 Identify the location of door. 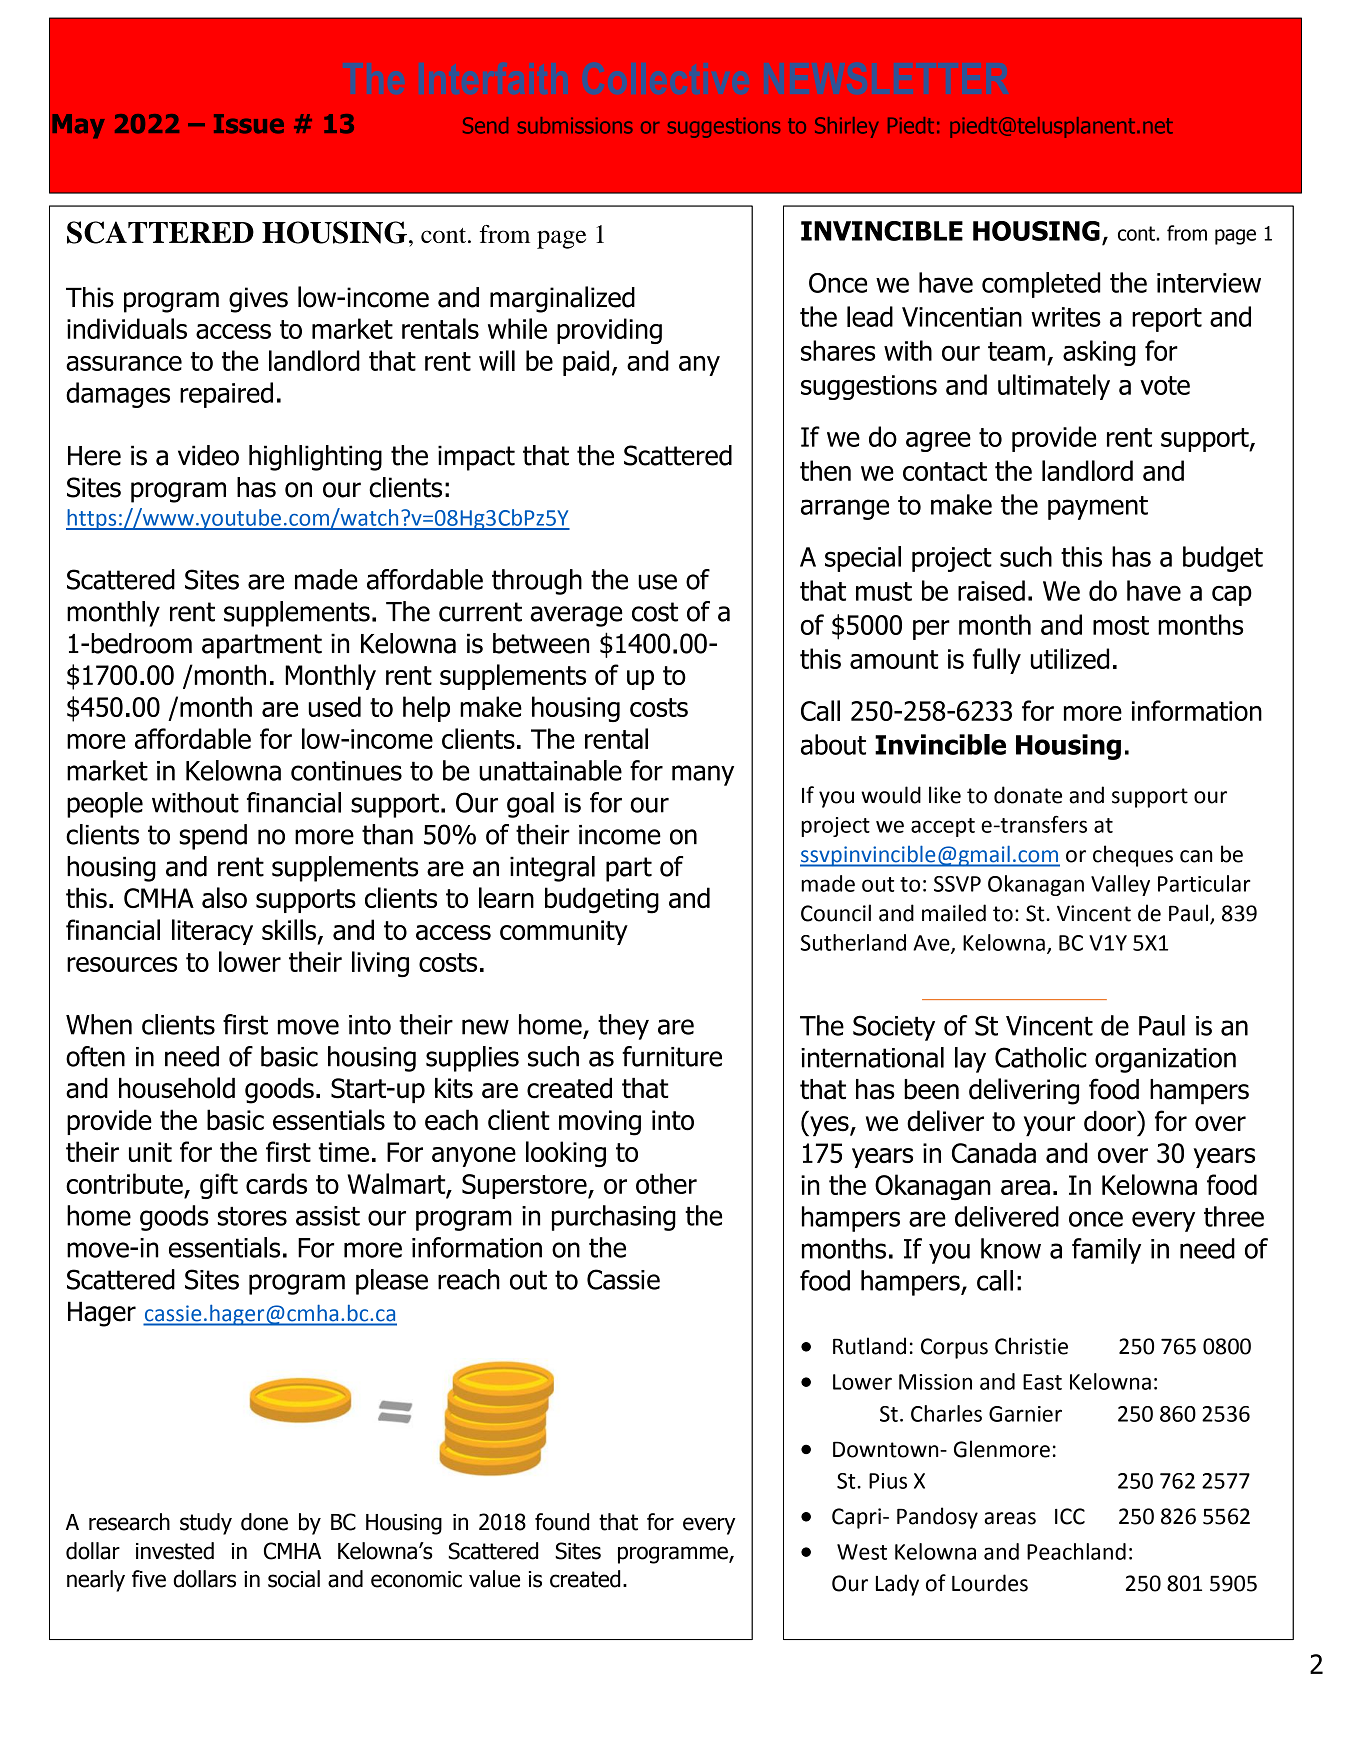
(1111, 1121).
